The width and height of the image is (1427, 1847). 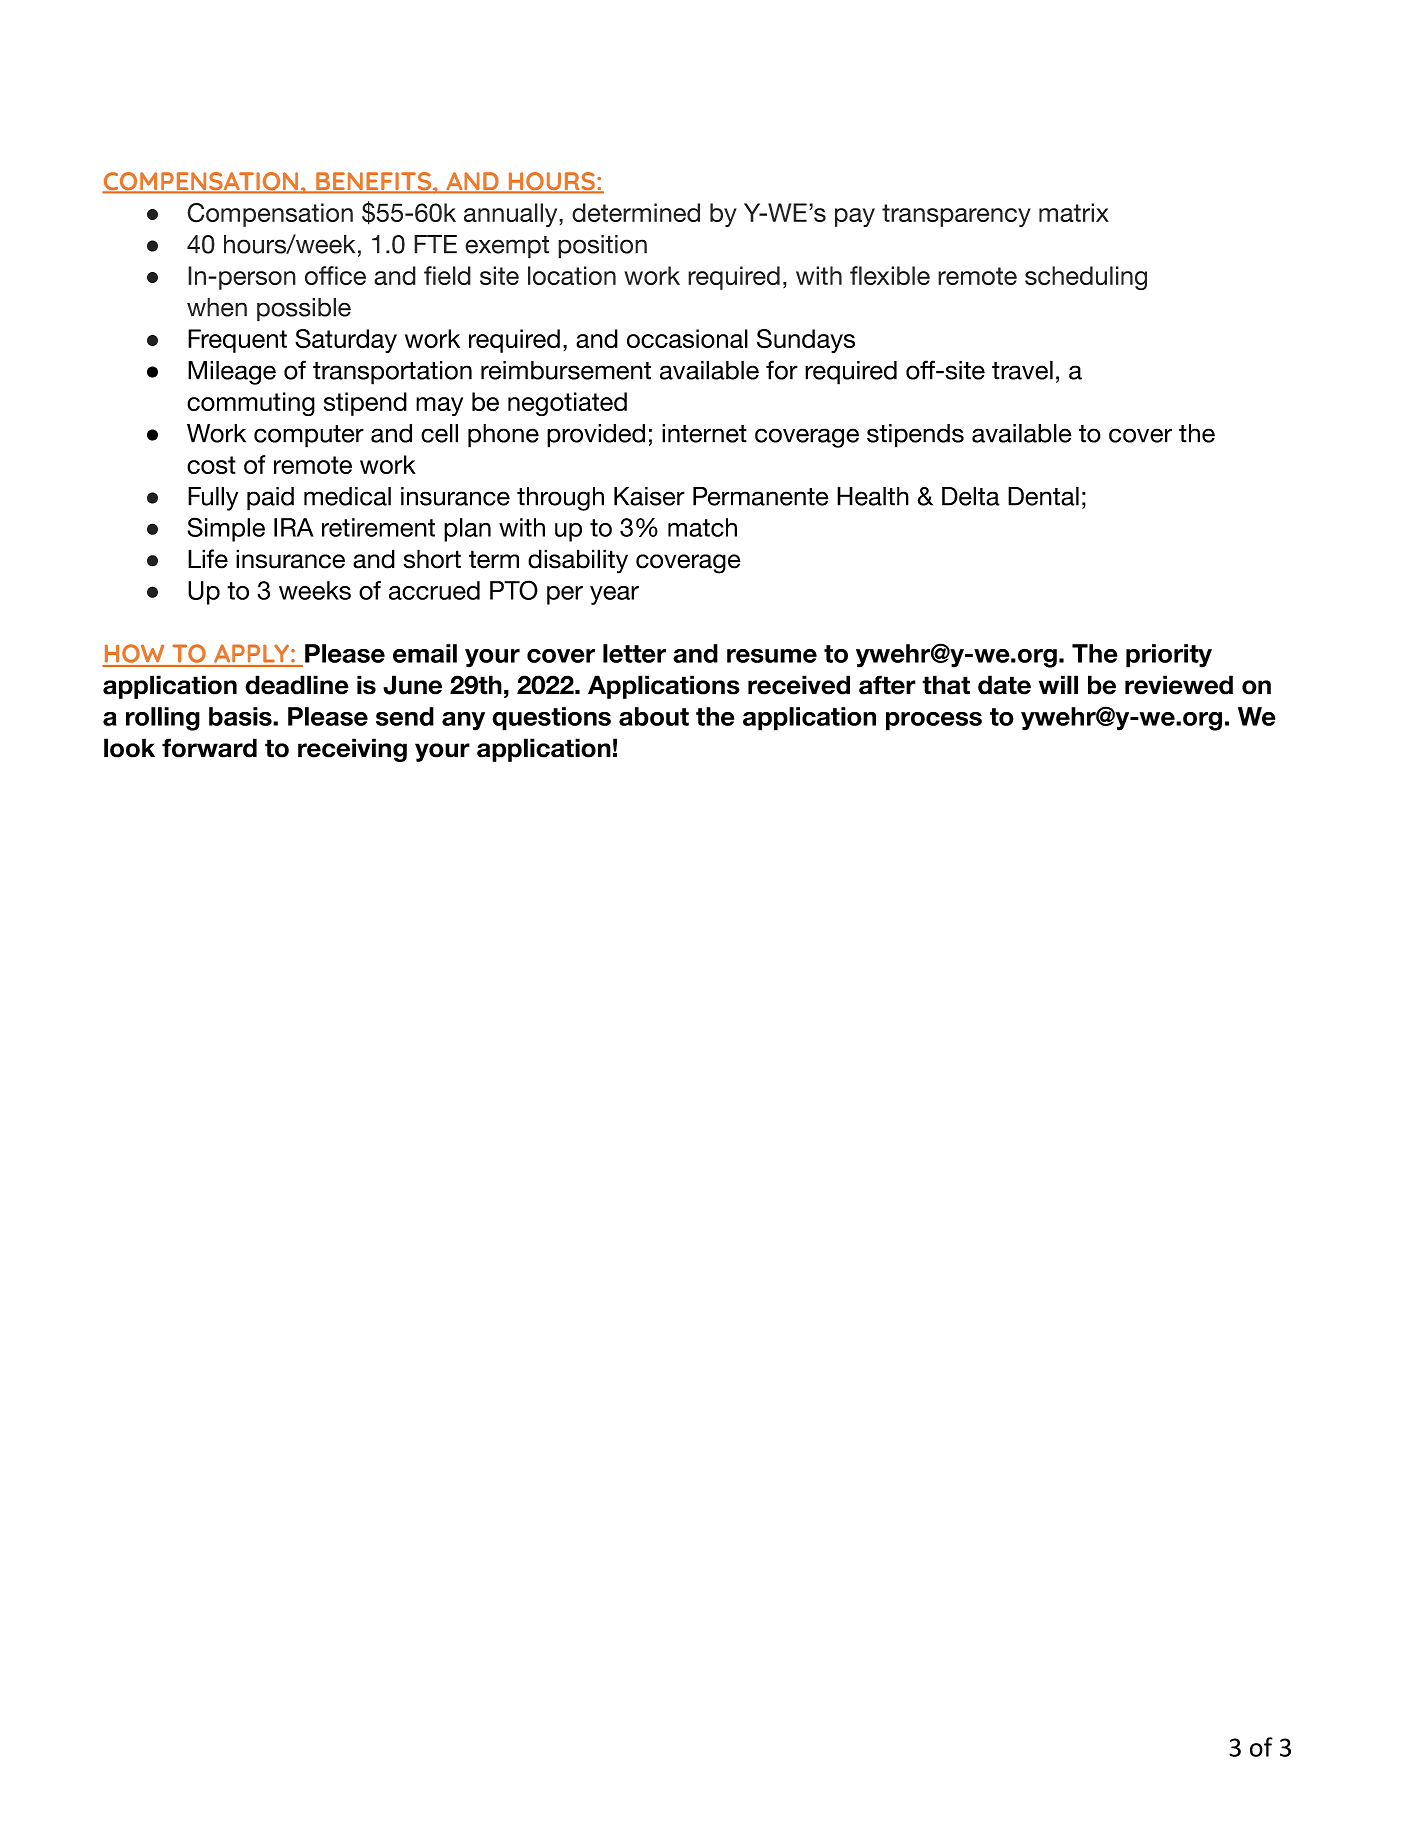 I want to click on office, so click(x=335, y=275).
